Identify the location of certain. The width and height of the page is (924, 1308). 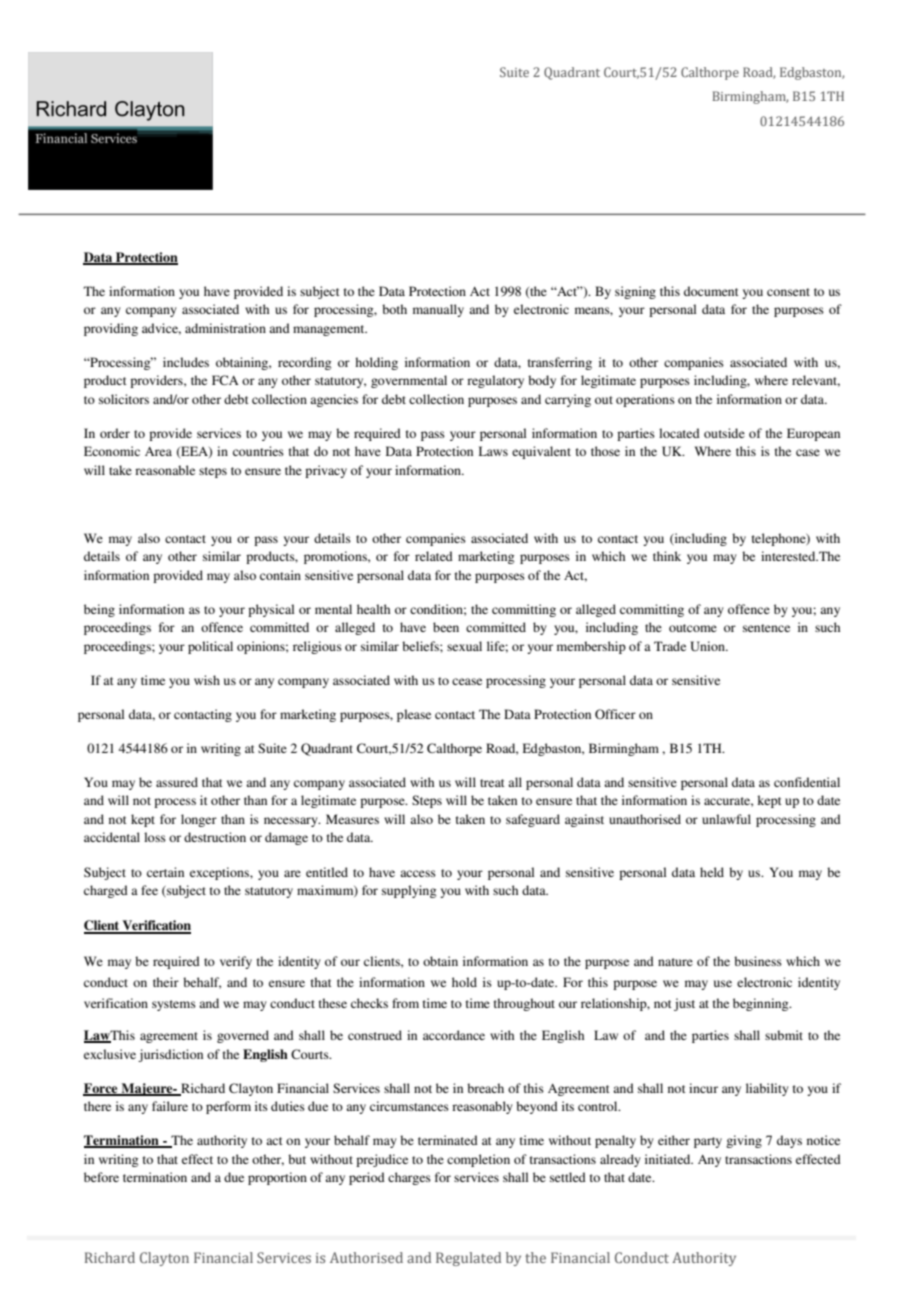
(165, 872).
